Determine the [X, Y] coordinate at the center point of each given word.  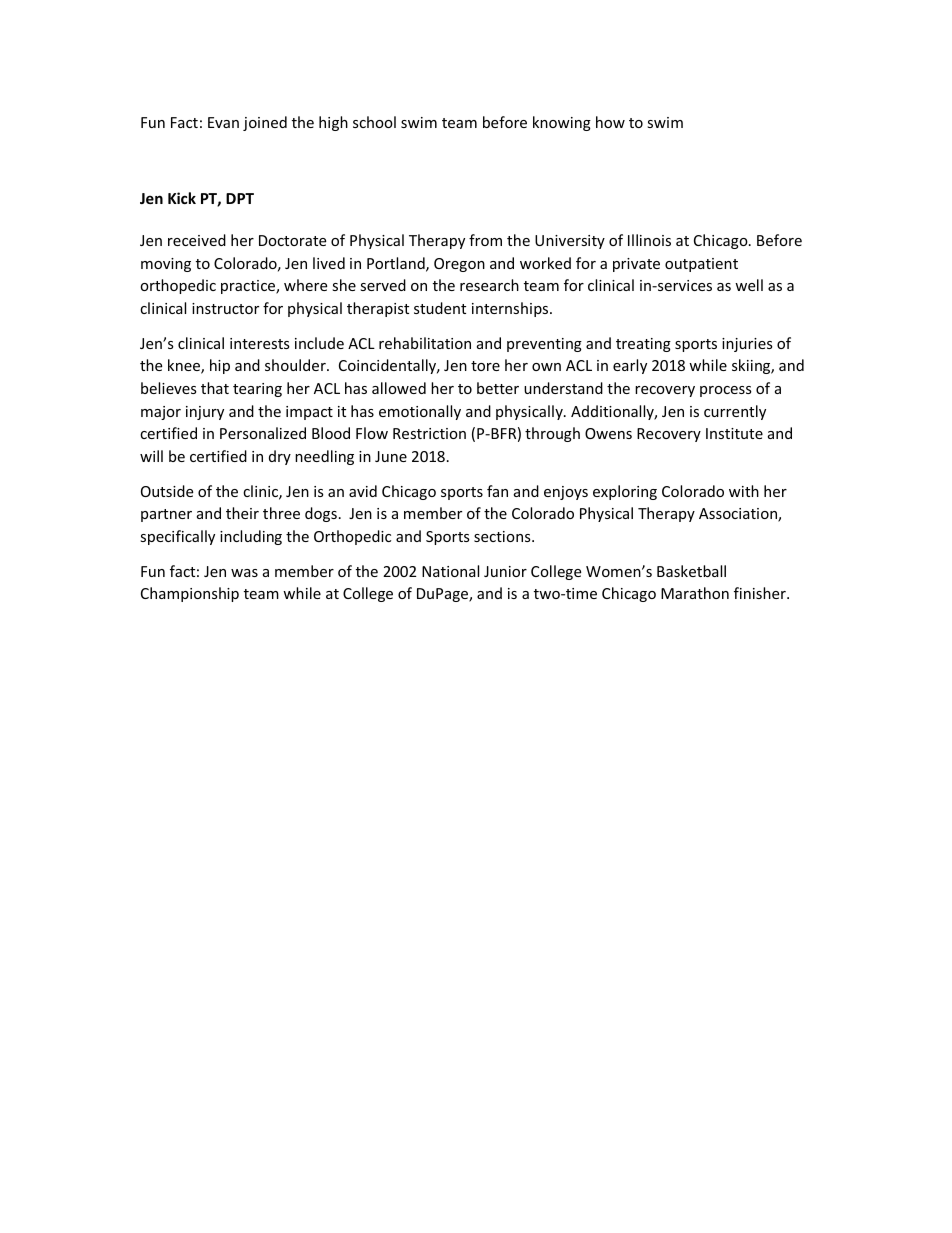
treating [643, 345]
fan [497, 491]
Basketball [691, 571]
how [610, 122]
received [197, 240]
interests [260, 343]
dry [280, 457]
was [244, 573]
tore [485, 366]
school [374, 122]
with [744, 491]
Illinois [649, 240]
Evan [223, 122]
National [450, 571]
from [485, 240]
